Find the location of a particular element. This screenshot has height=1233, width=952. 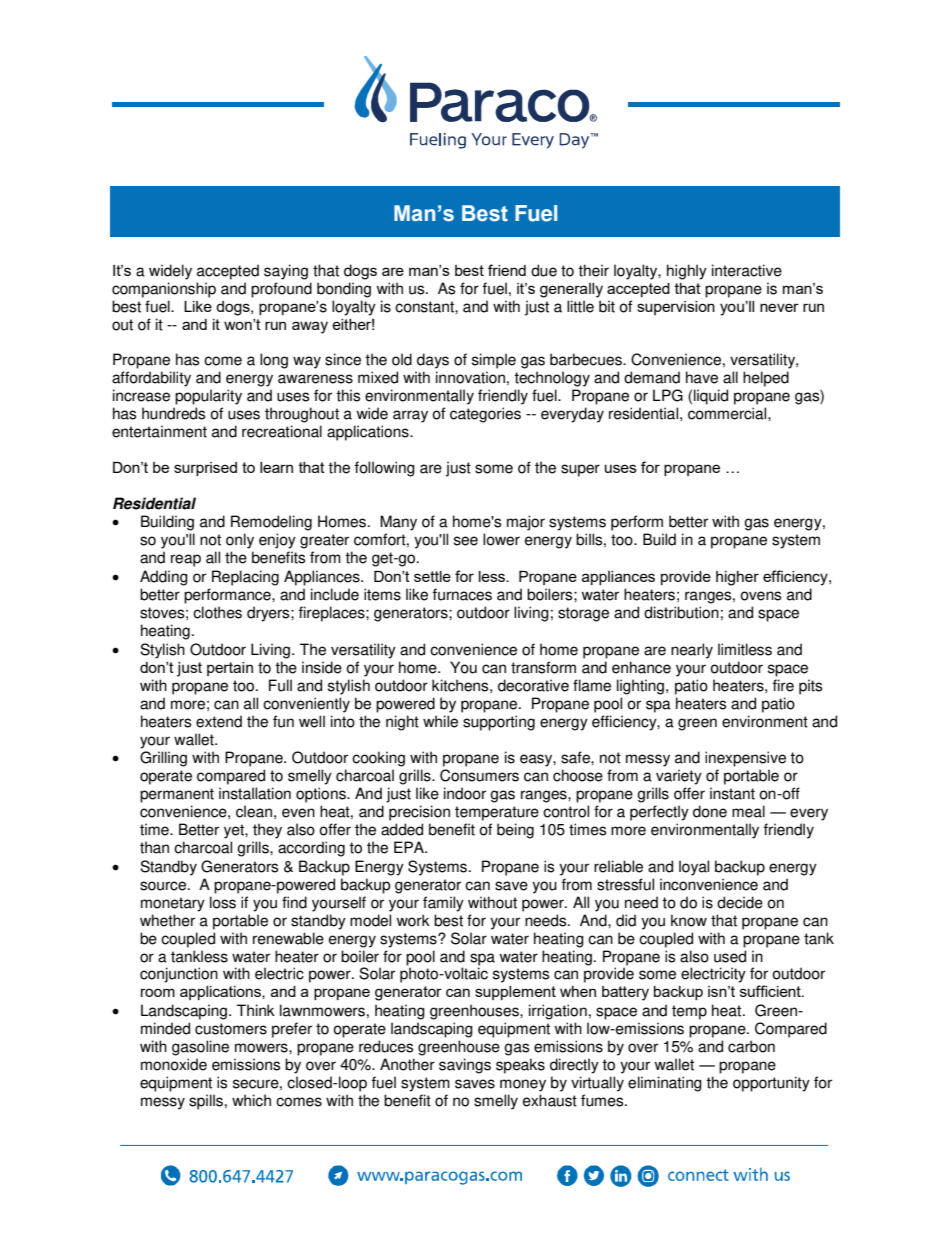

opportunity is located at coordinates (771, 1084).
